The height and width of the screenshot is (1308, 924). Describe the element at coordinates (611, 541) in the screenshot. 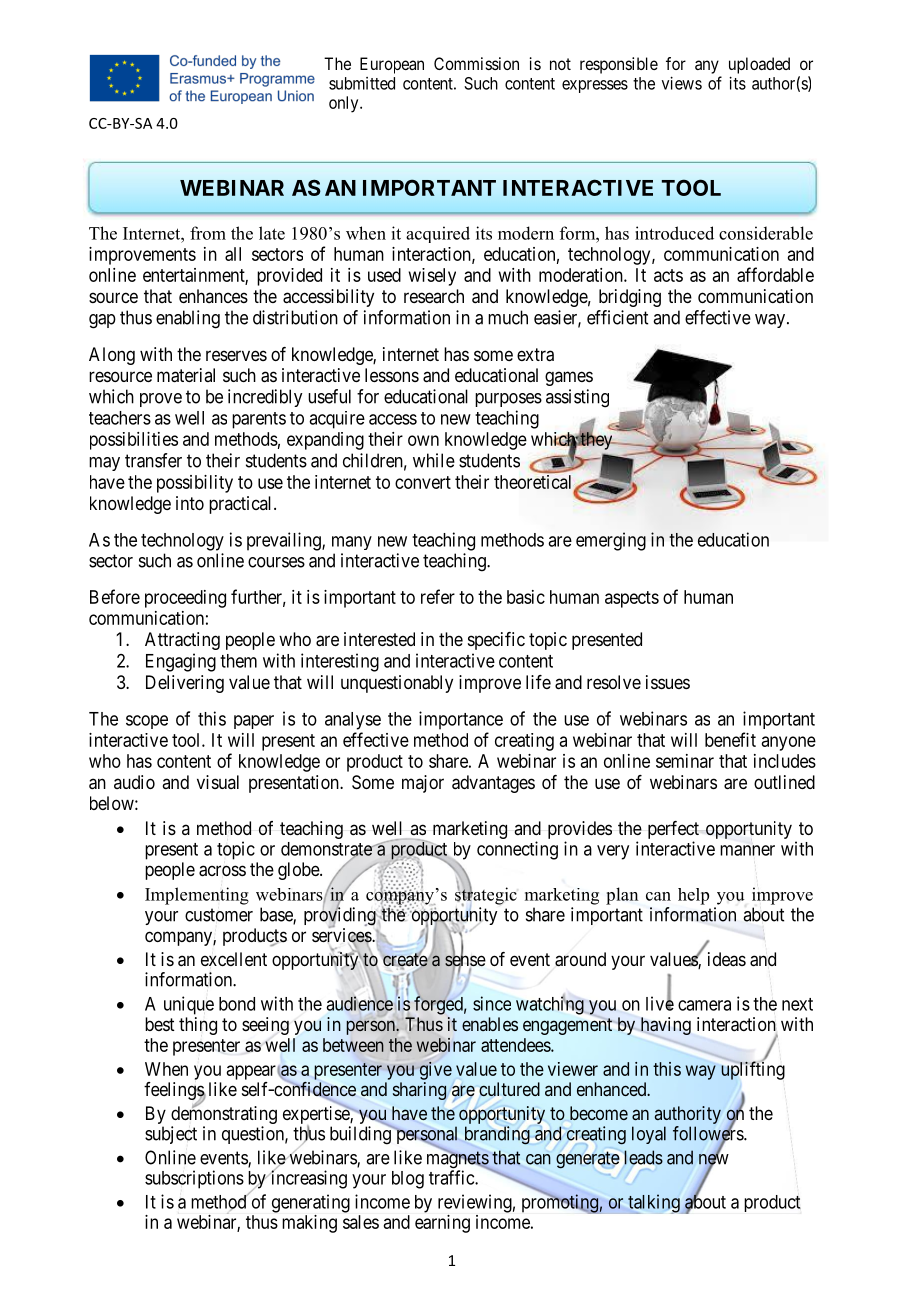

I see `emerging` at that location.
